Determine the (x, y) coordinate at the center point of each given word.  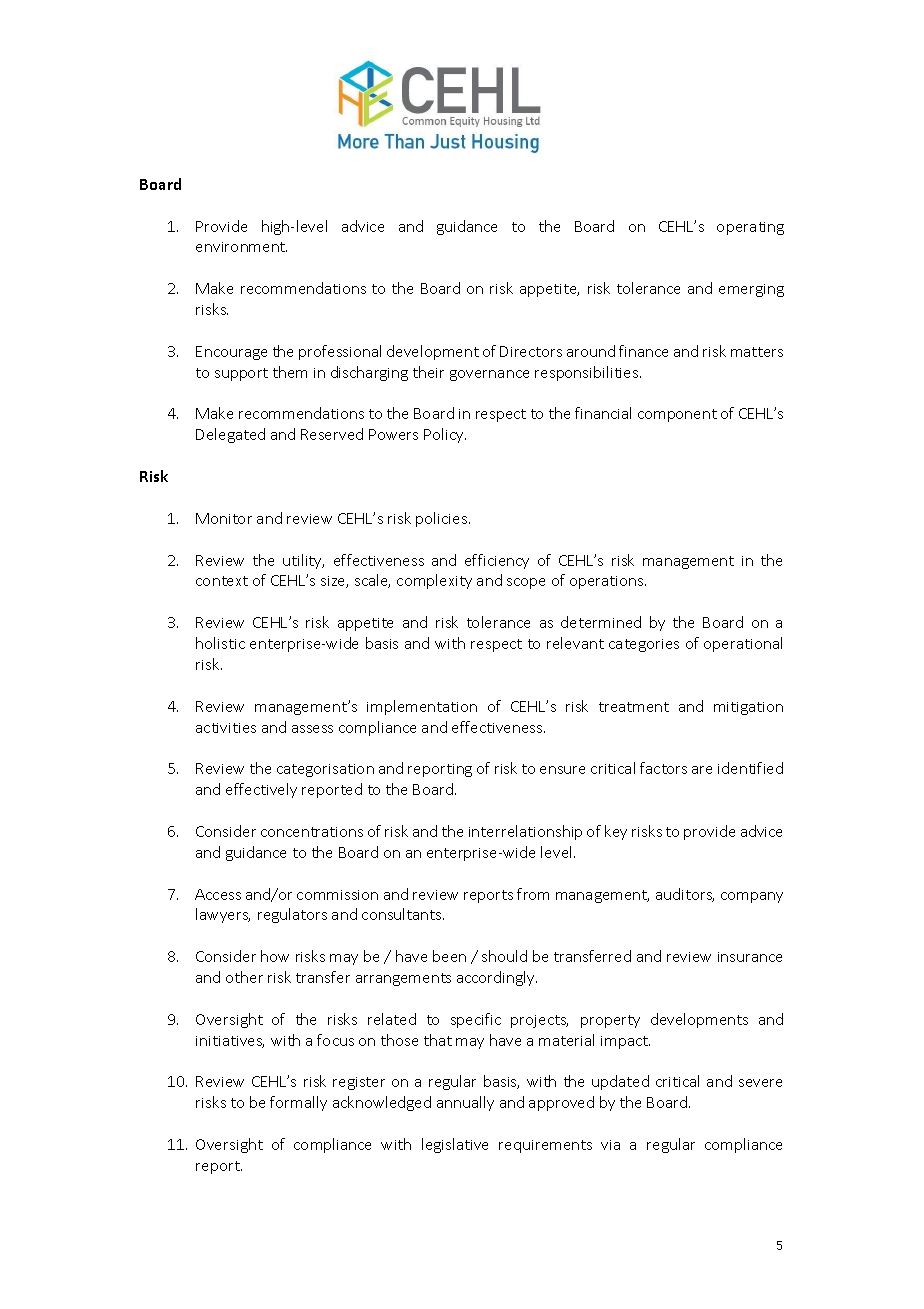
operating (750, 228)
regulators (292, 915)
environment (241, 247)
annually (465, 1103)
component (677, 415)
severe (760, 1083)
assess (312, 729)
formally (298, 1103)
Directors (531, 351)
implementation (422, 707)
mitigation (748, 708)
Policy (445, 435)
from (533, 894)
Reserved (332, 434)
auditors (685, 895)
